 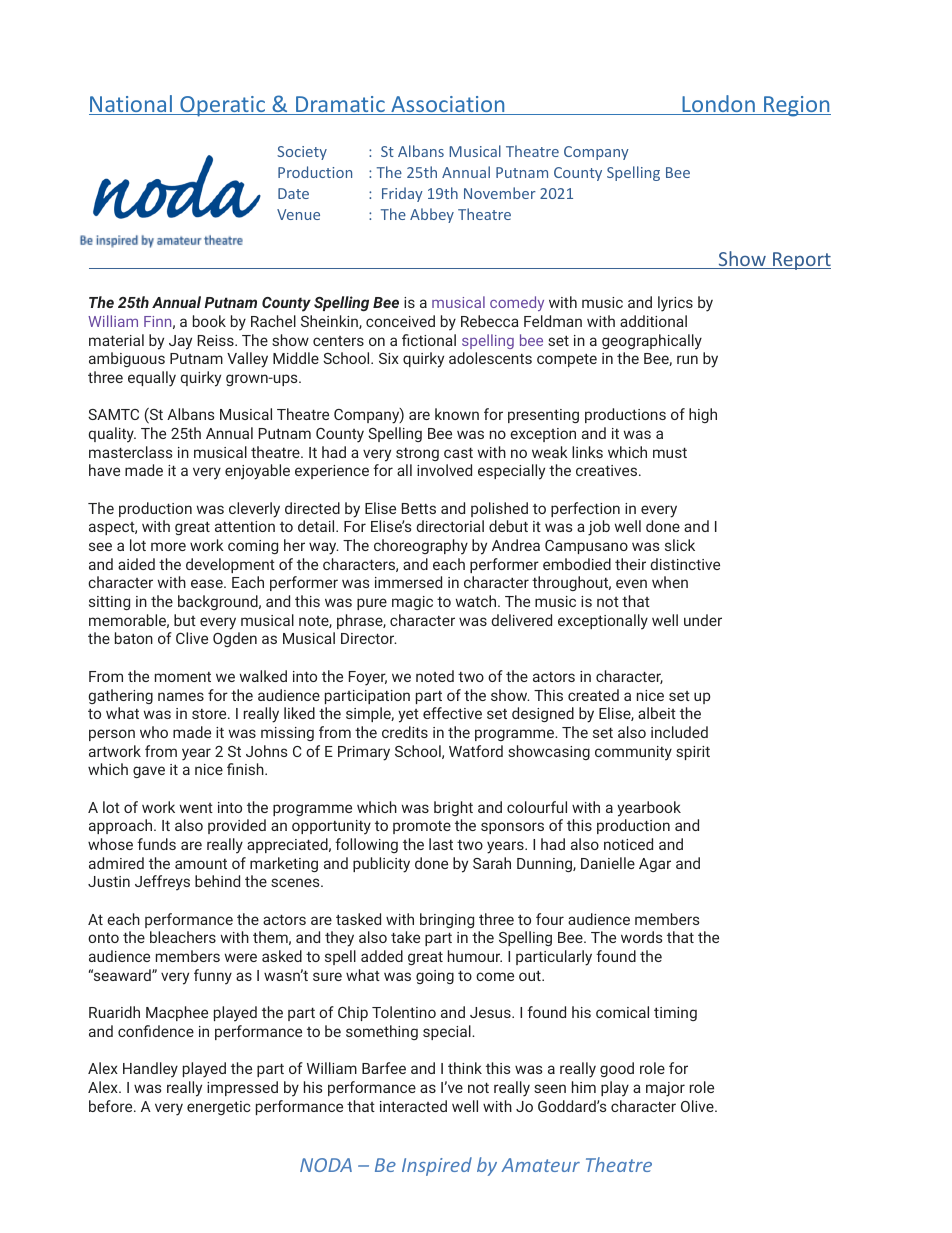 I want to click on watch, so click(x=477, y=601).
